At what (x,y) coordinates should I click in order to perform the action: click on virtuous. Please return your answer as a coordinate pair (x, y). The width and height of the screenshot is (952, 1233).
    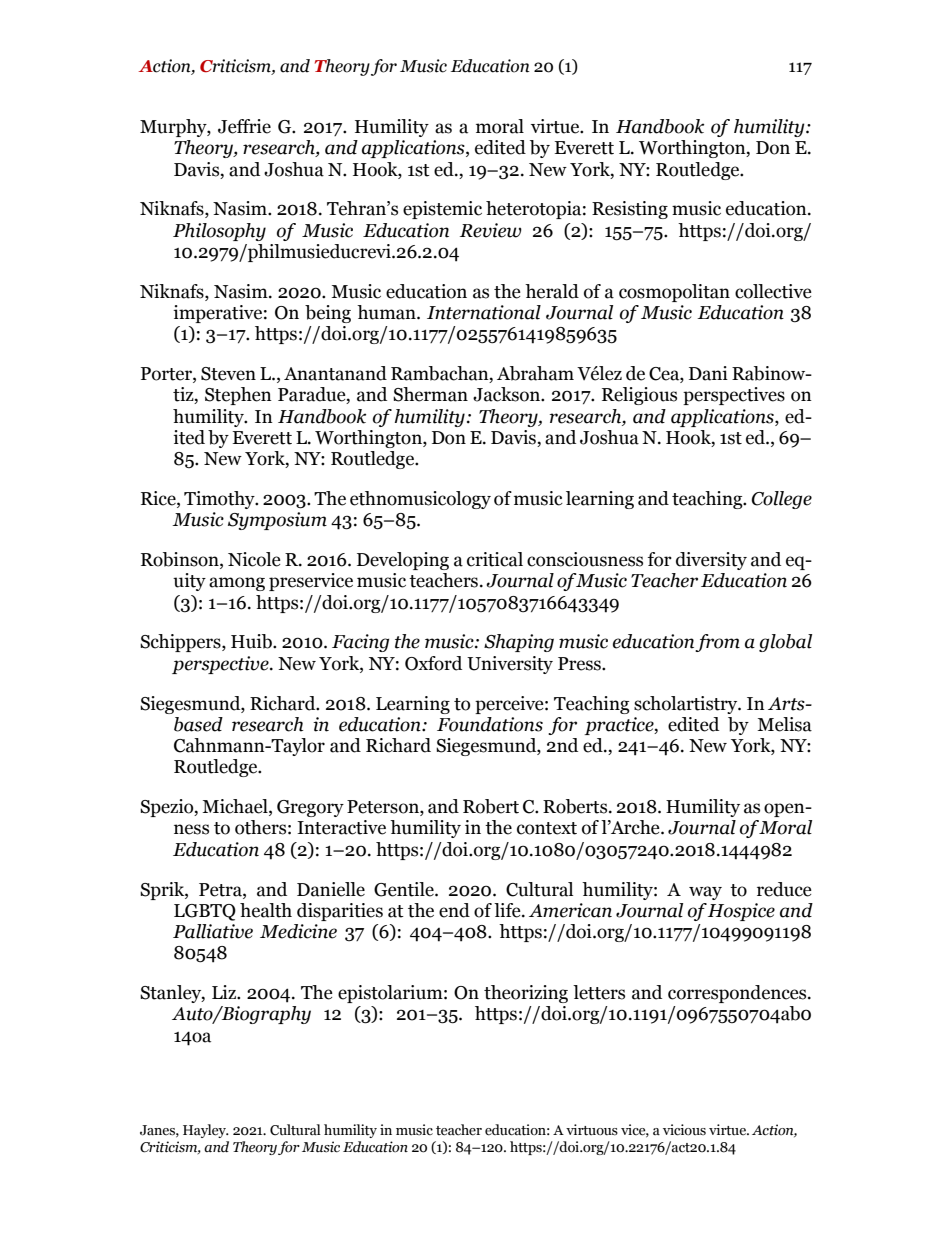
    Looking at the image, I should click on (592, 1130).
